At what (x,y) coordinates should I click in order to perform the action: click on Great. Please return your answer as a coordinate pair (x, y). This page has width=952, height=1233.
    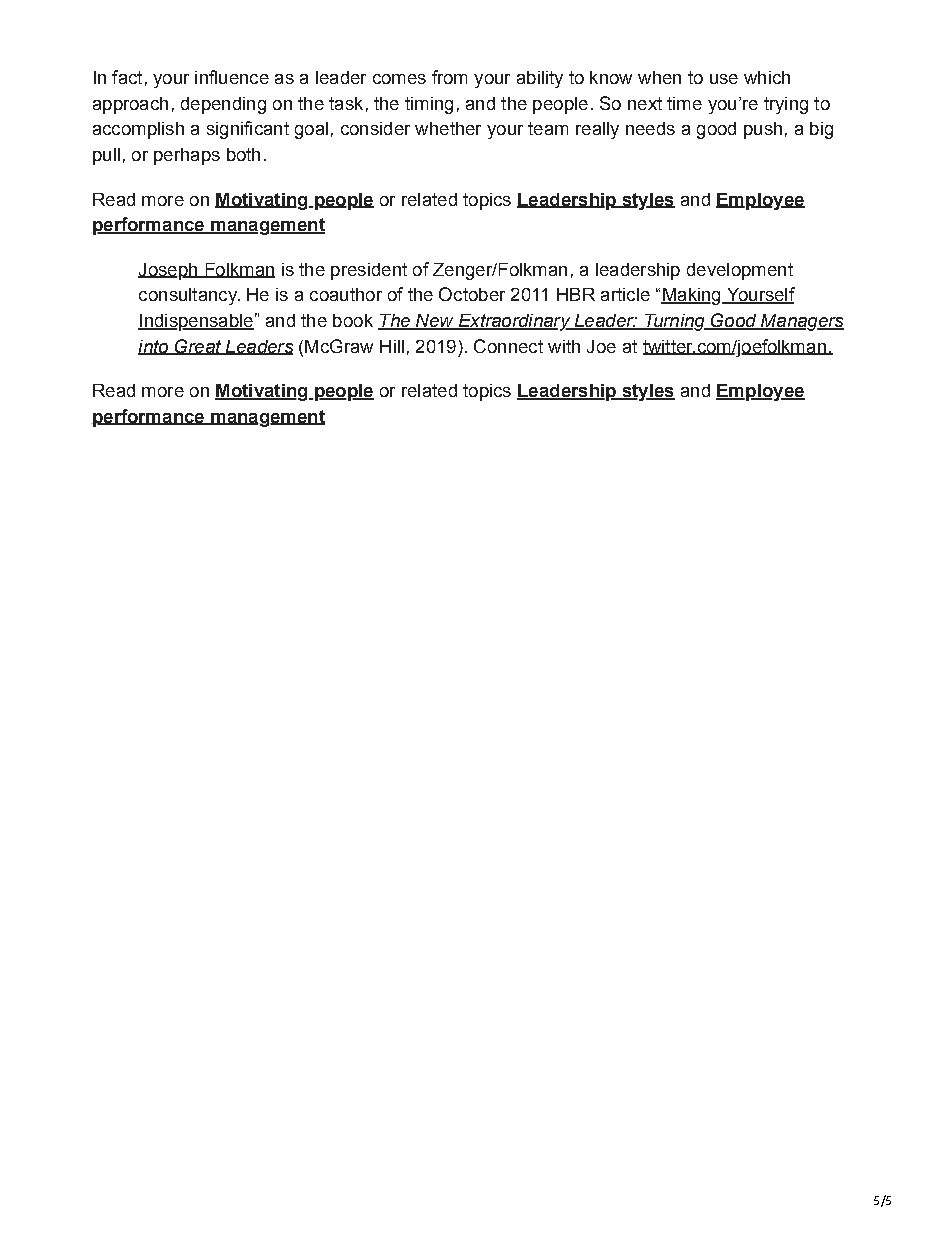
    Looking at the image, I should click on (198, 347).
